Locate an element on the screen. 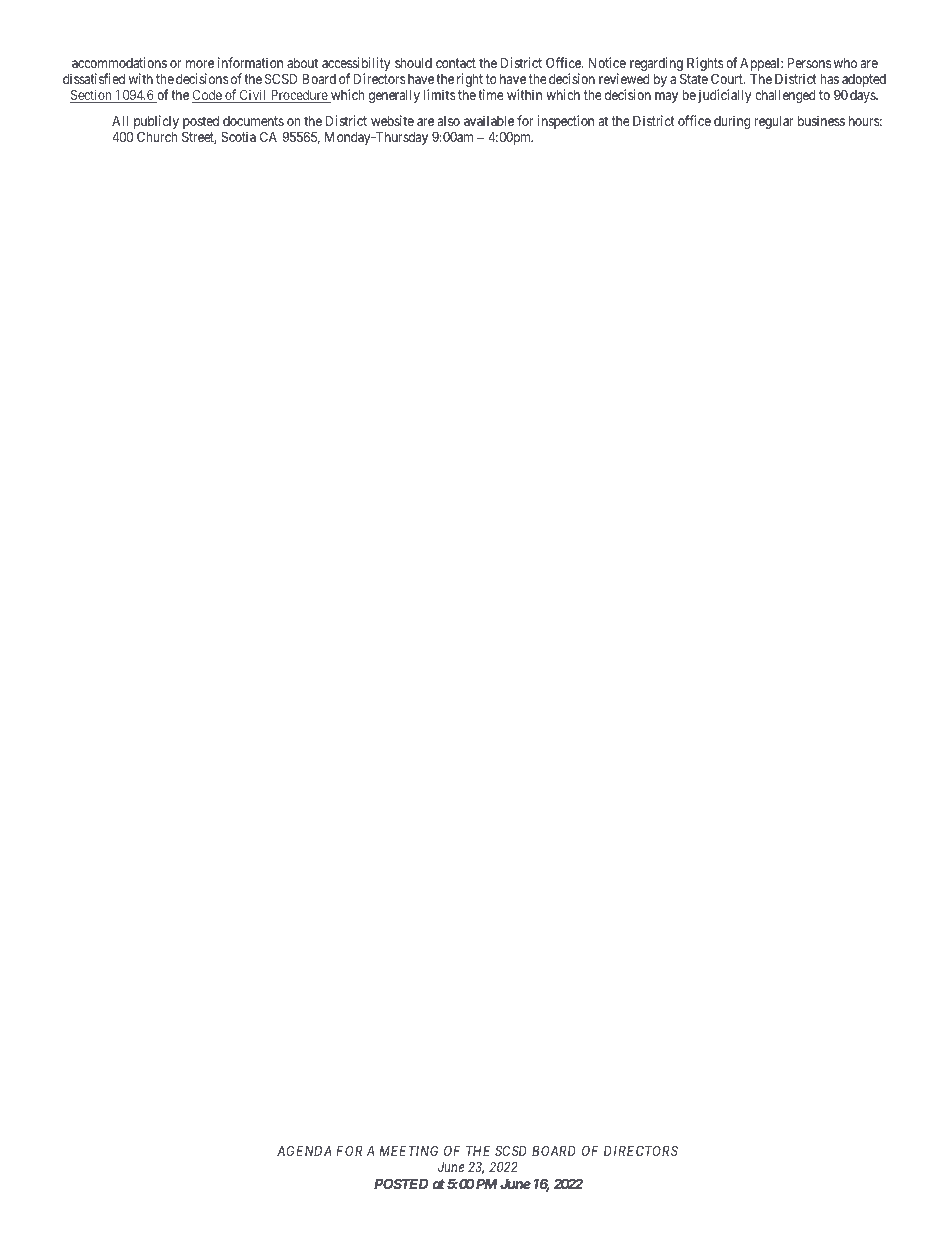  Scotia is located at coordinates (238, 136).
